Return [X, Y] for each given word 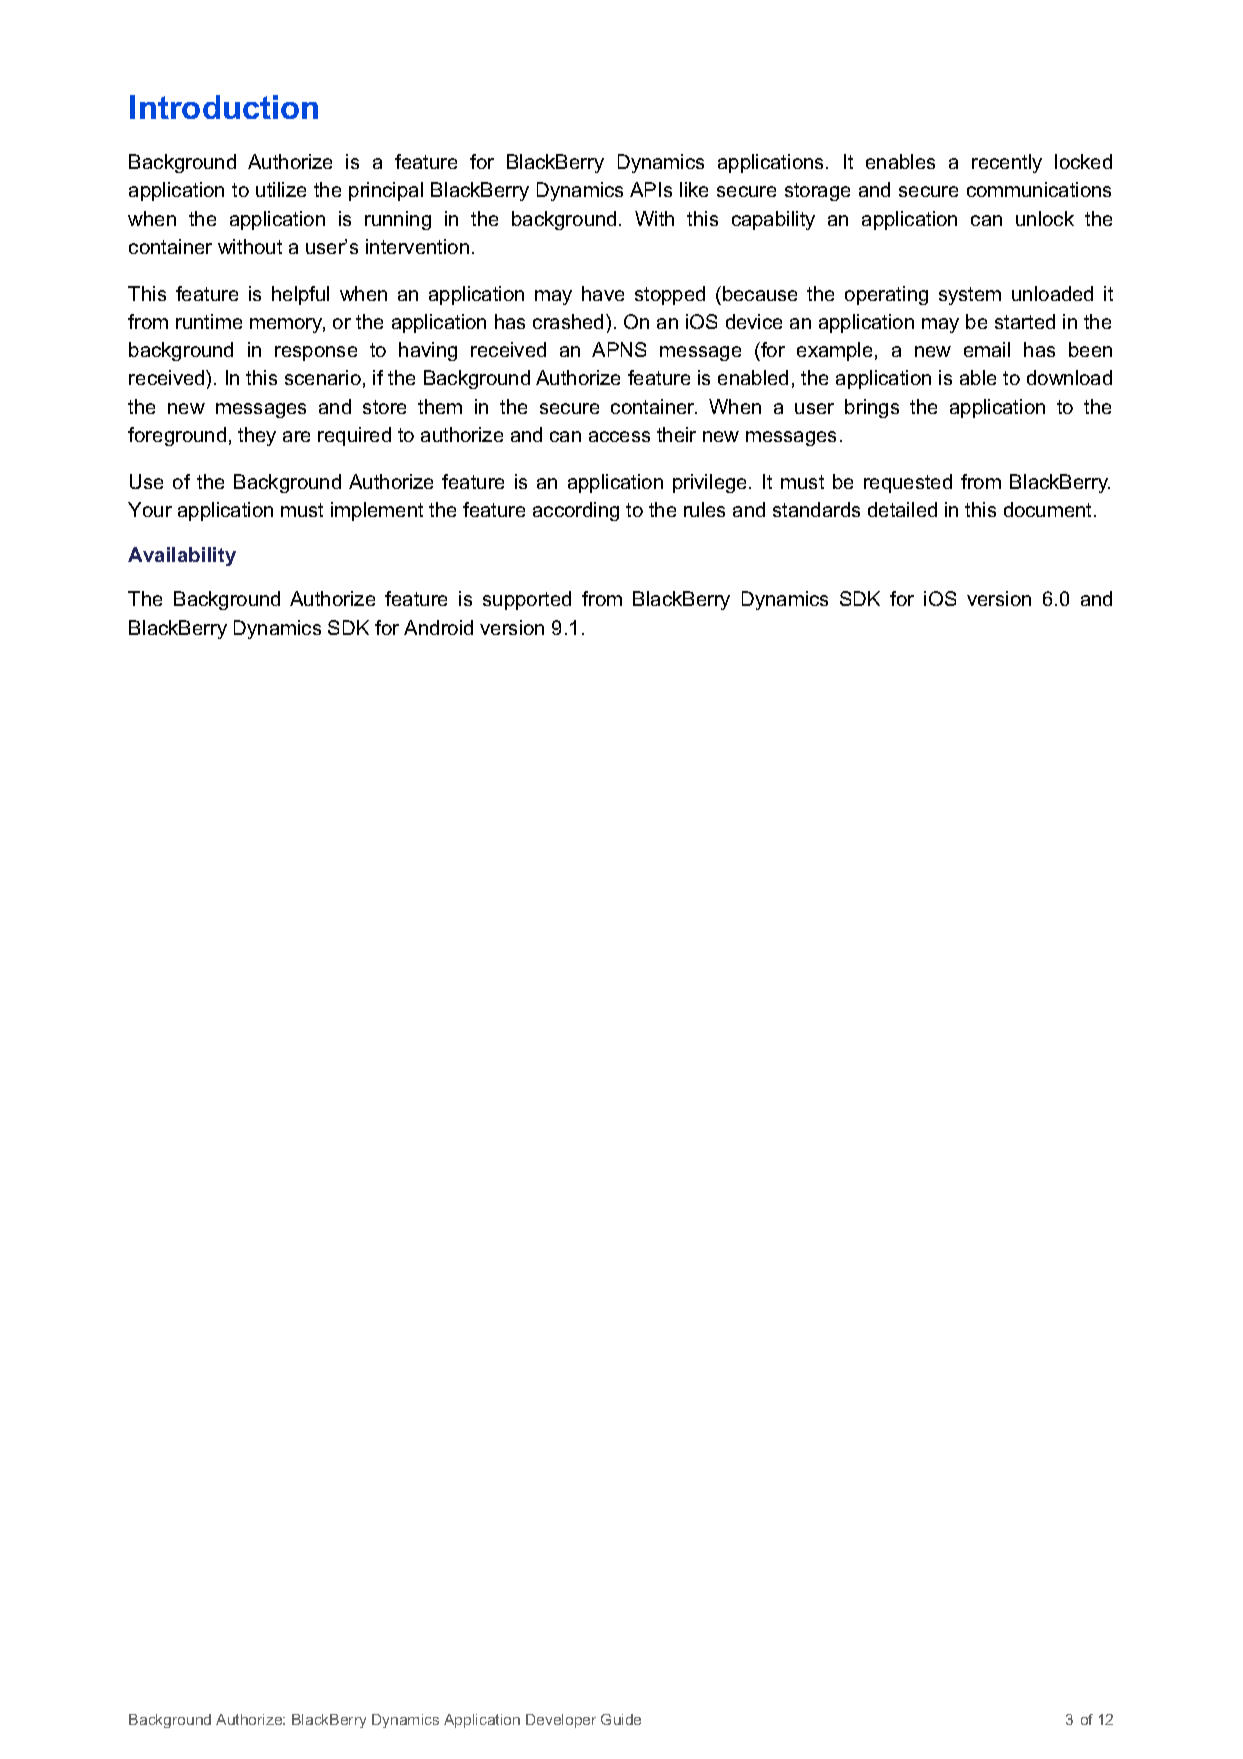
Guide [621, 1719]
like [694, 189]
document [1047, 509]
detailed [902, 509]
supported [527, 600]
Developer [561, 1721]
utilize [281, 189]
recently [1007, 163]
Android [438, 627]
